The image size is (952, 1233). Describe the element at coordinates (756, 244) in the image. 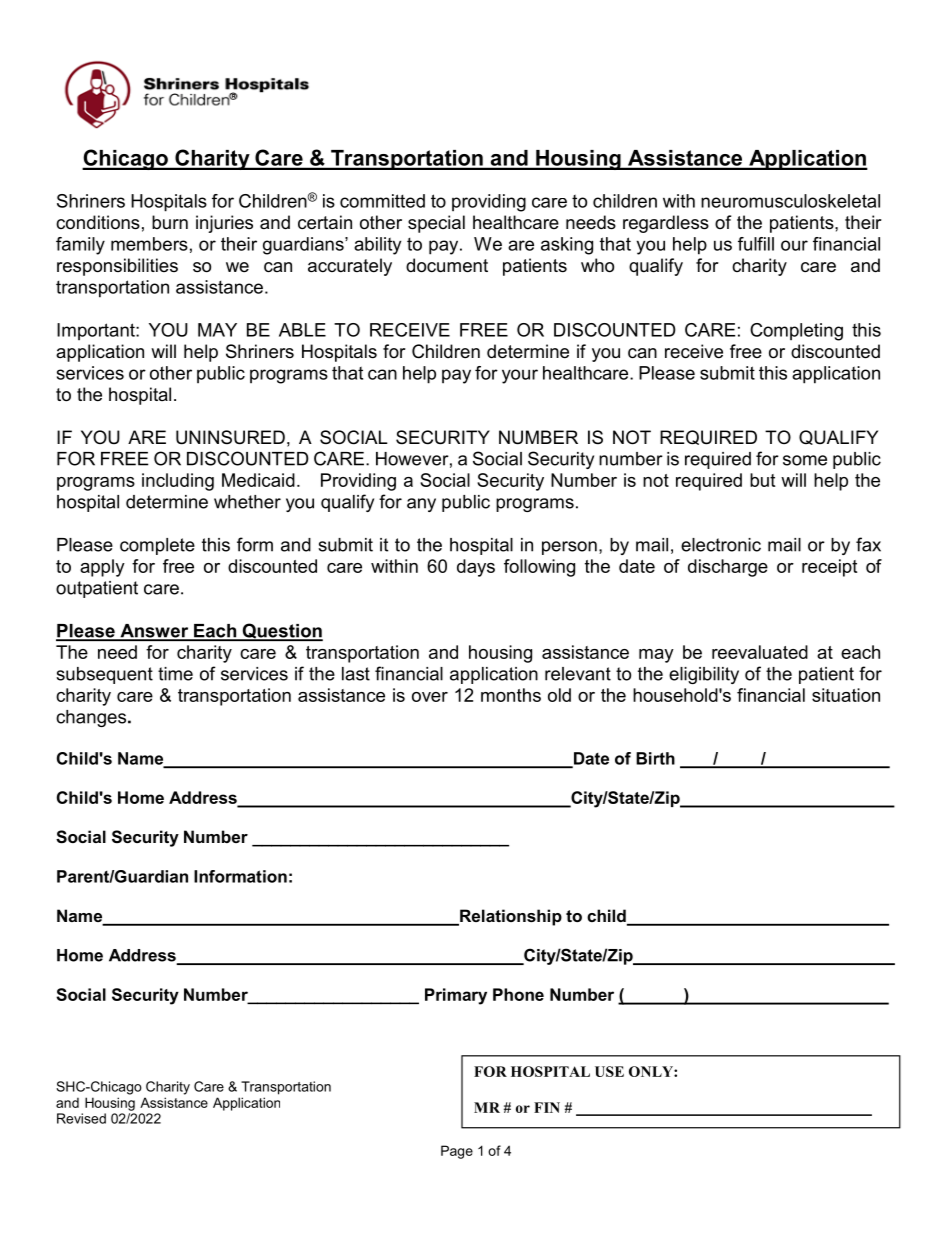

I see `fulfill` at that location.
